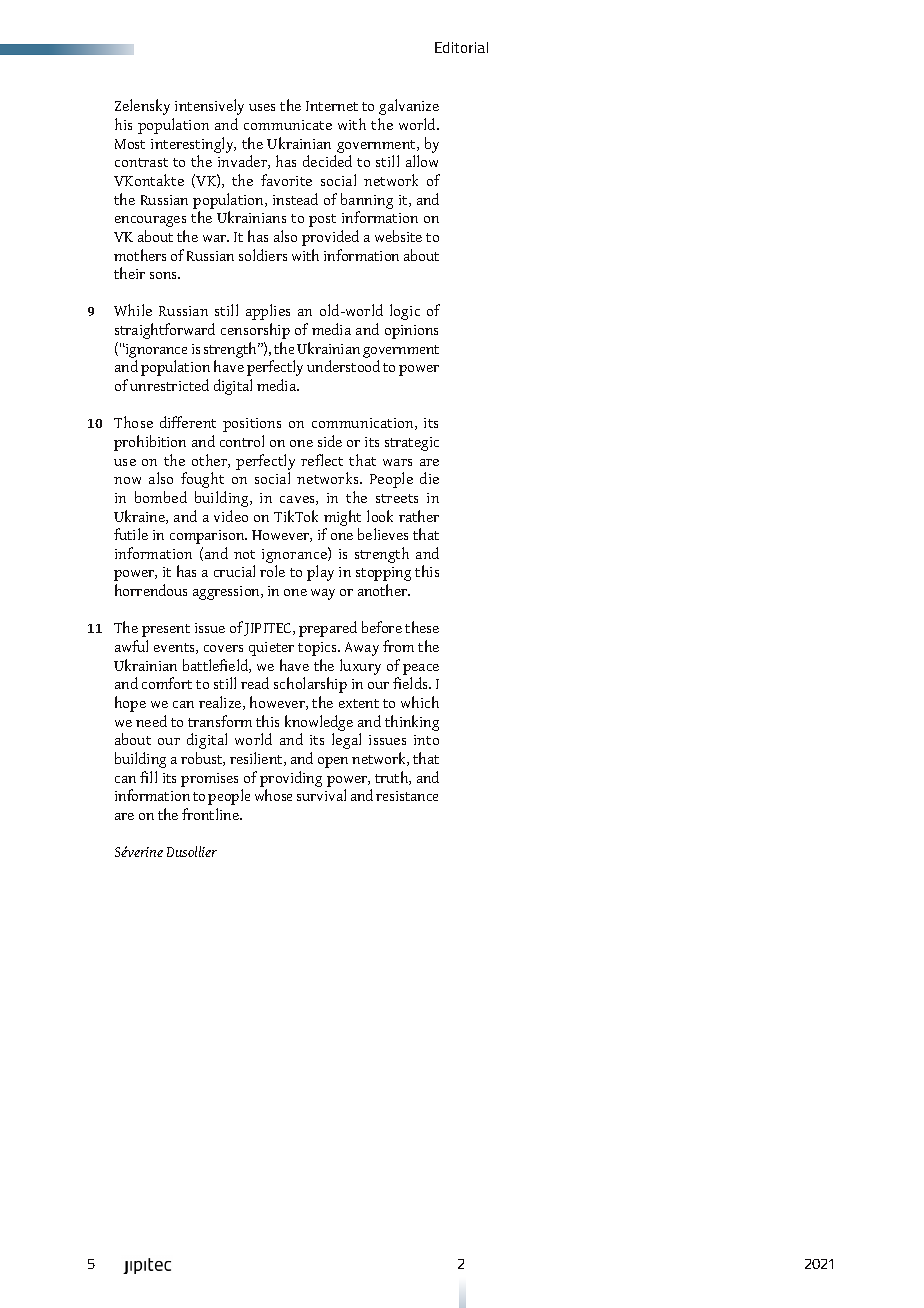 This screenshot has height=1308, width=924. I want to click on fill, so click(148, 777).
